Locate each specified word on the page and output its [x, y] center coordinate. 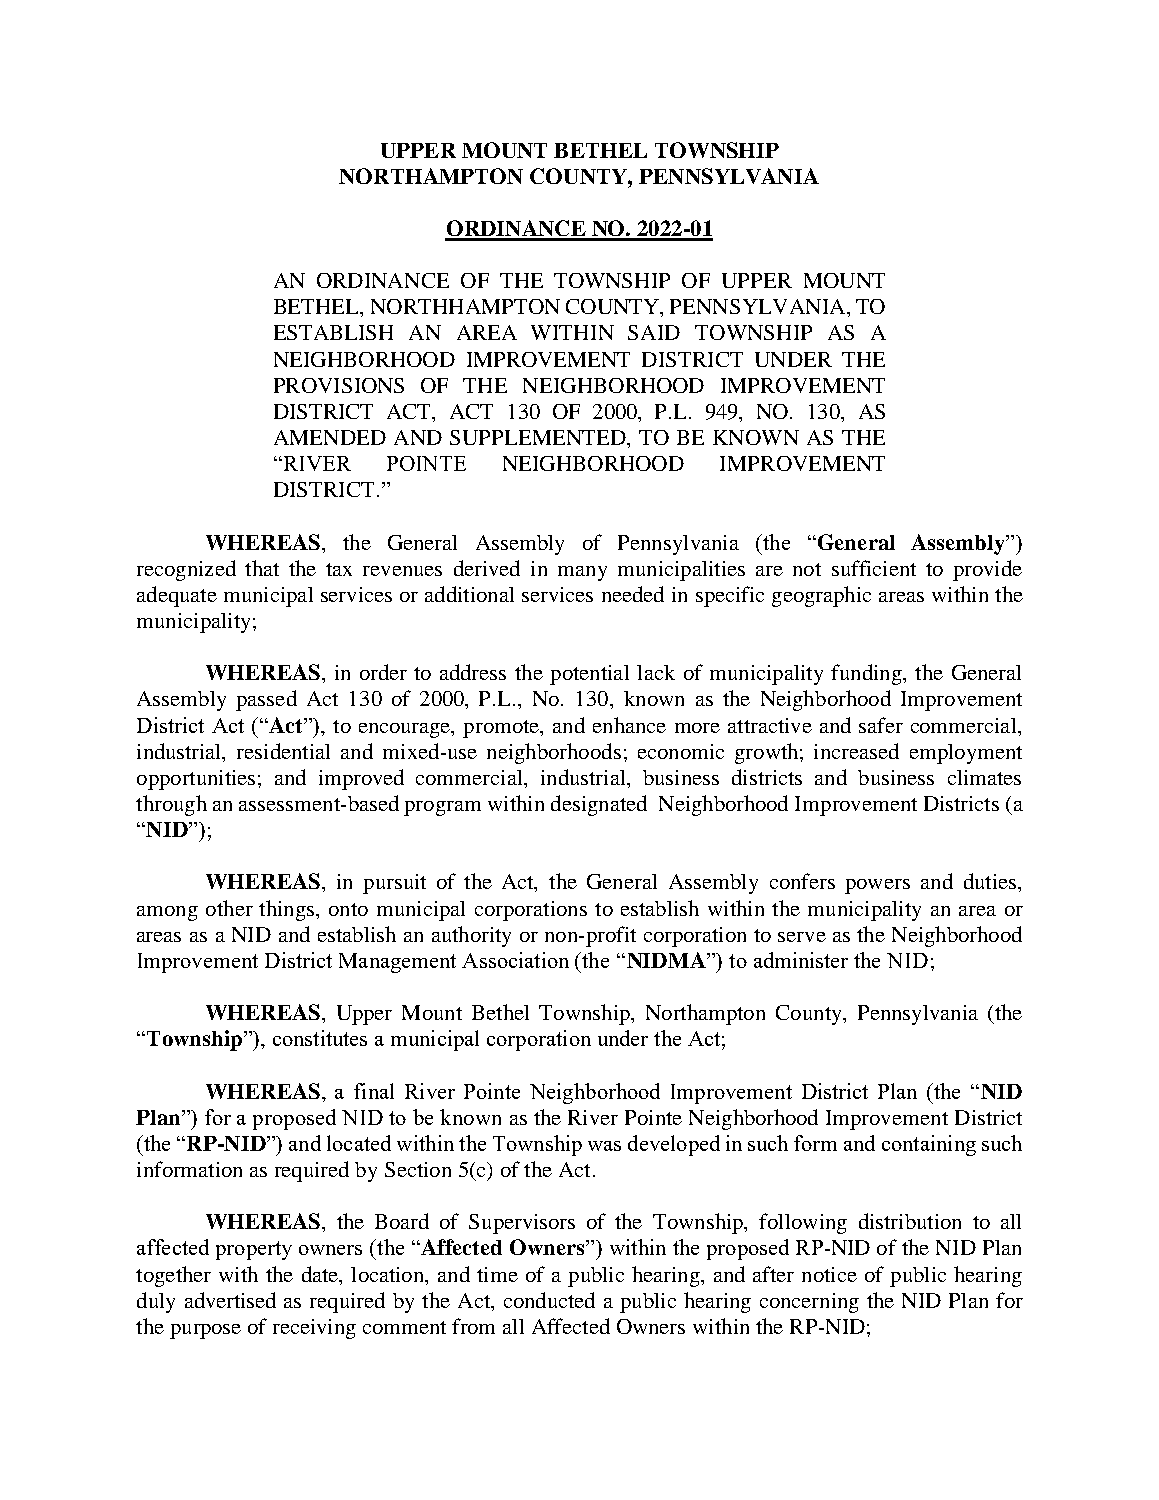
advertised [230, 1300]
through [171, 805]
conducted [549, 1300]
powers [877, 886]
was [604, 1146]
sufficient [874, 568]
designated [599, 805]
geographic [821, 596]
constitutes [320, 1038]
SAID [654, 332]
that [262, 568]
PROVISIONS [339, 385]
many [582, 573]
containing [929, 1145]
